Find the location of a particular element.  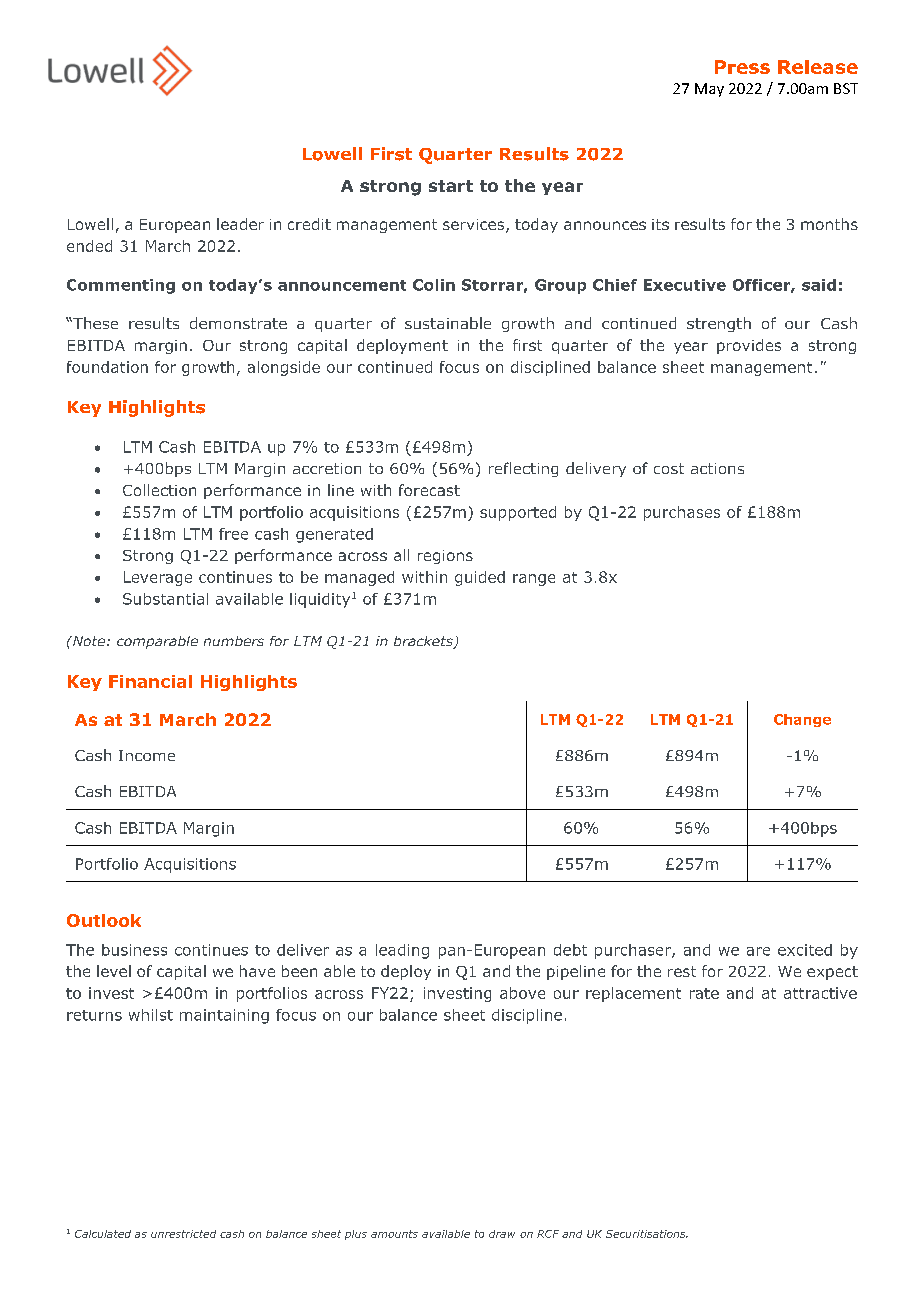

actions is located at coordinates (717, 468).
